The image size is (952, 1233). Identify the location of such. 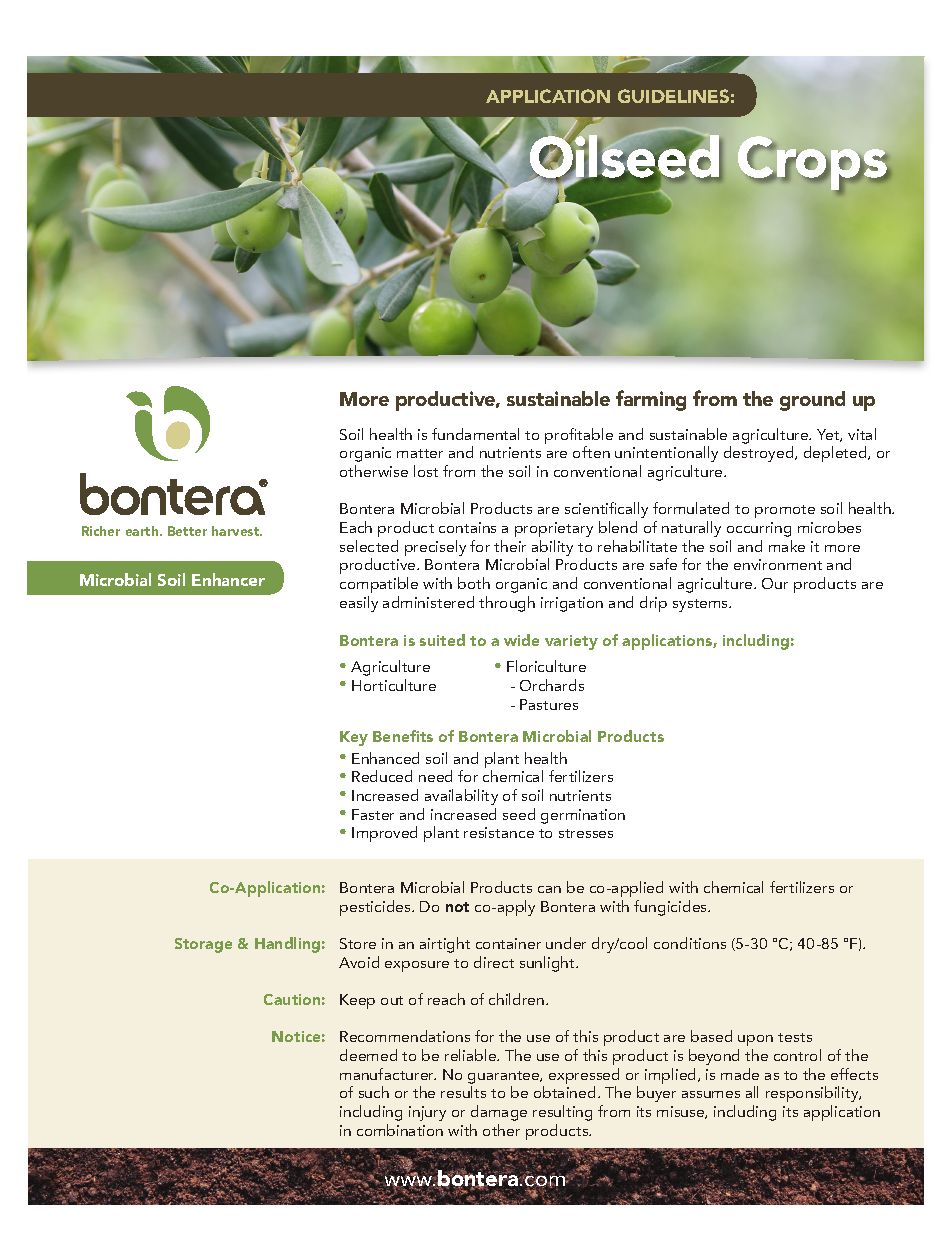
(374, 1092).
